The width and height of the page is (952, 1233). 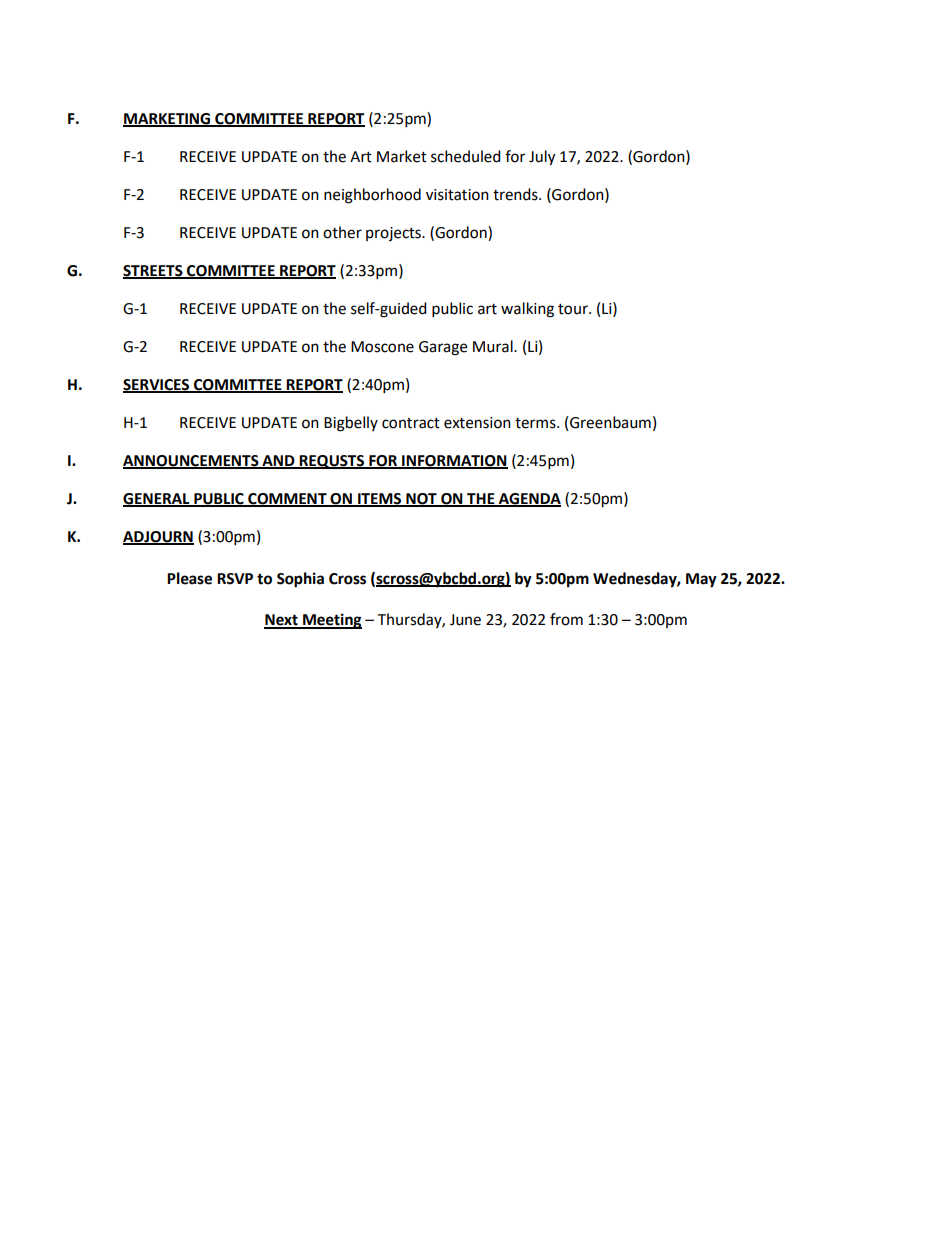 What do you see at coordinates (465, 620) in the page?
I see `June` at bounding box center [465, 620].
